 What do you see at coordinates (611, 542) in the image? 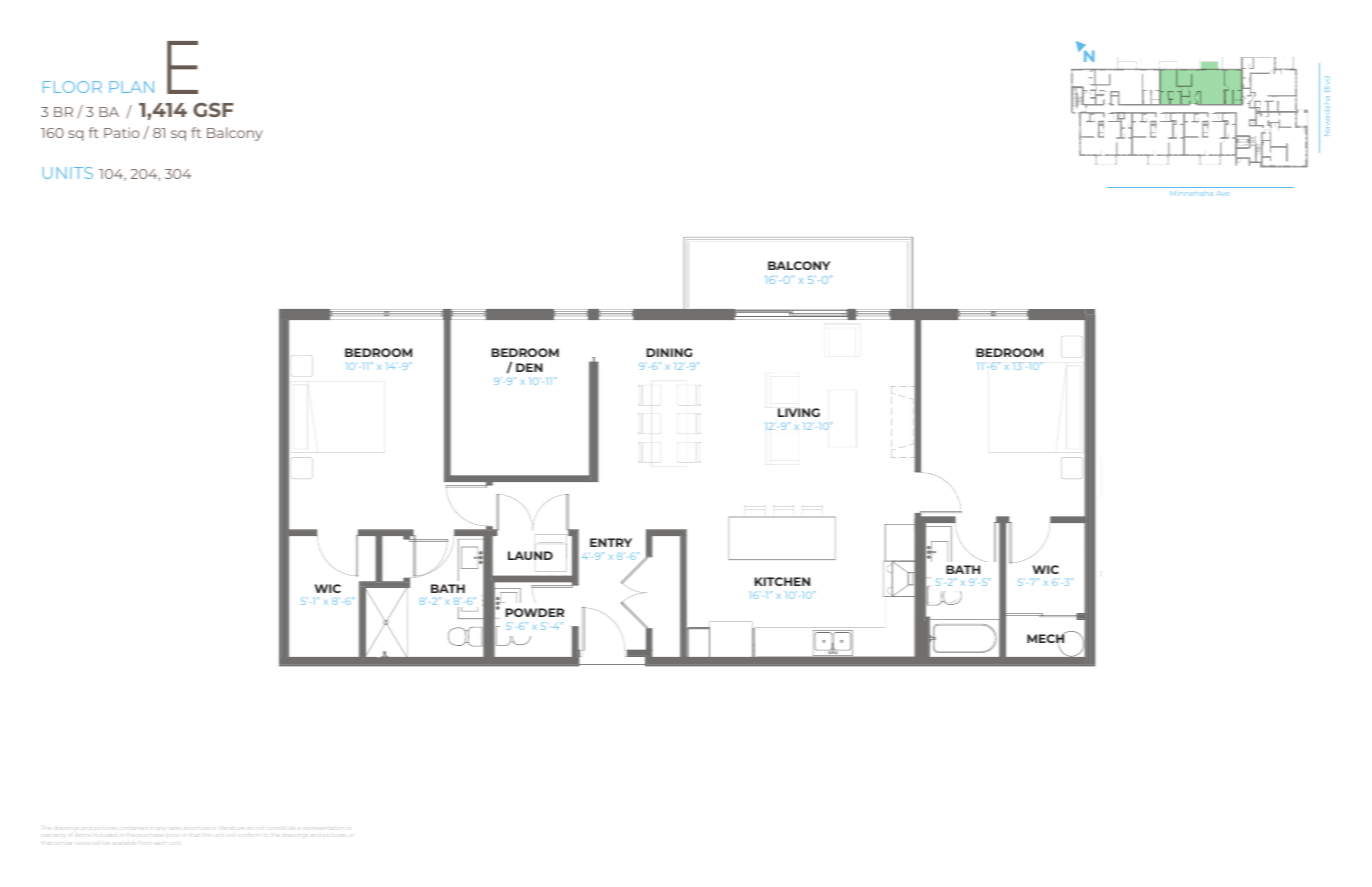
I see `ENTRY` at bounding box center [611, 542].
